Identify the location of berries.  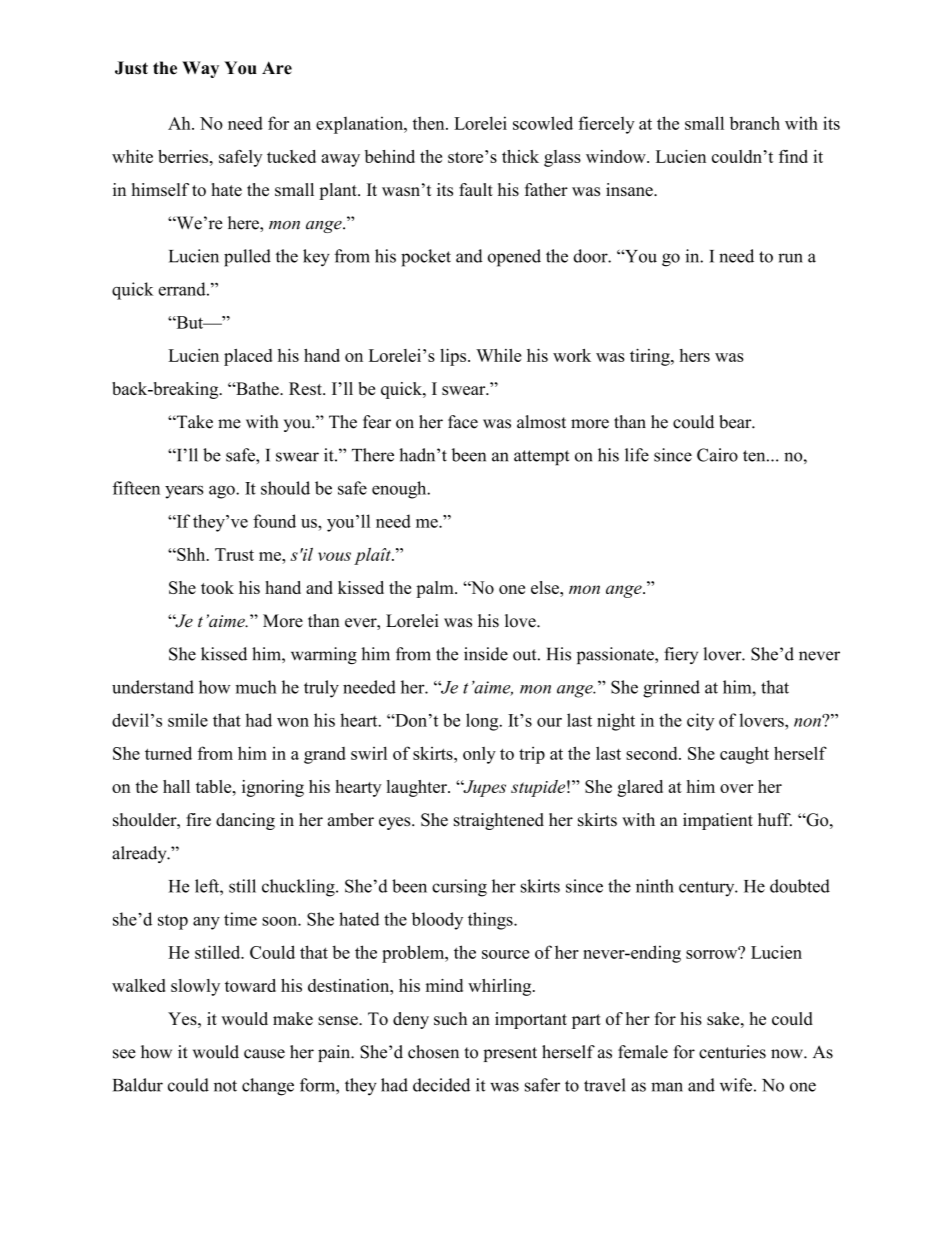
(184, 156).
